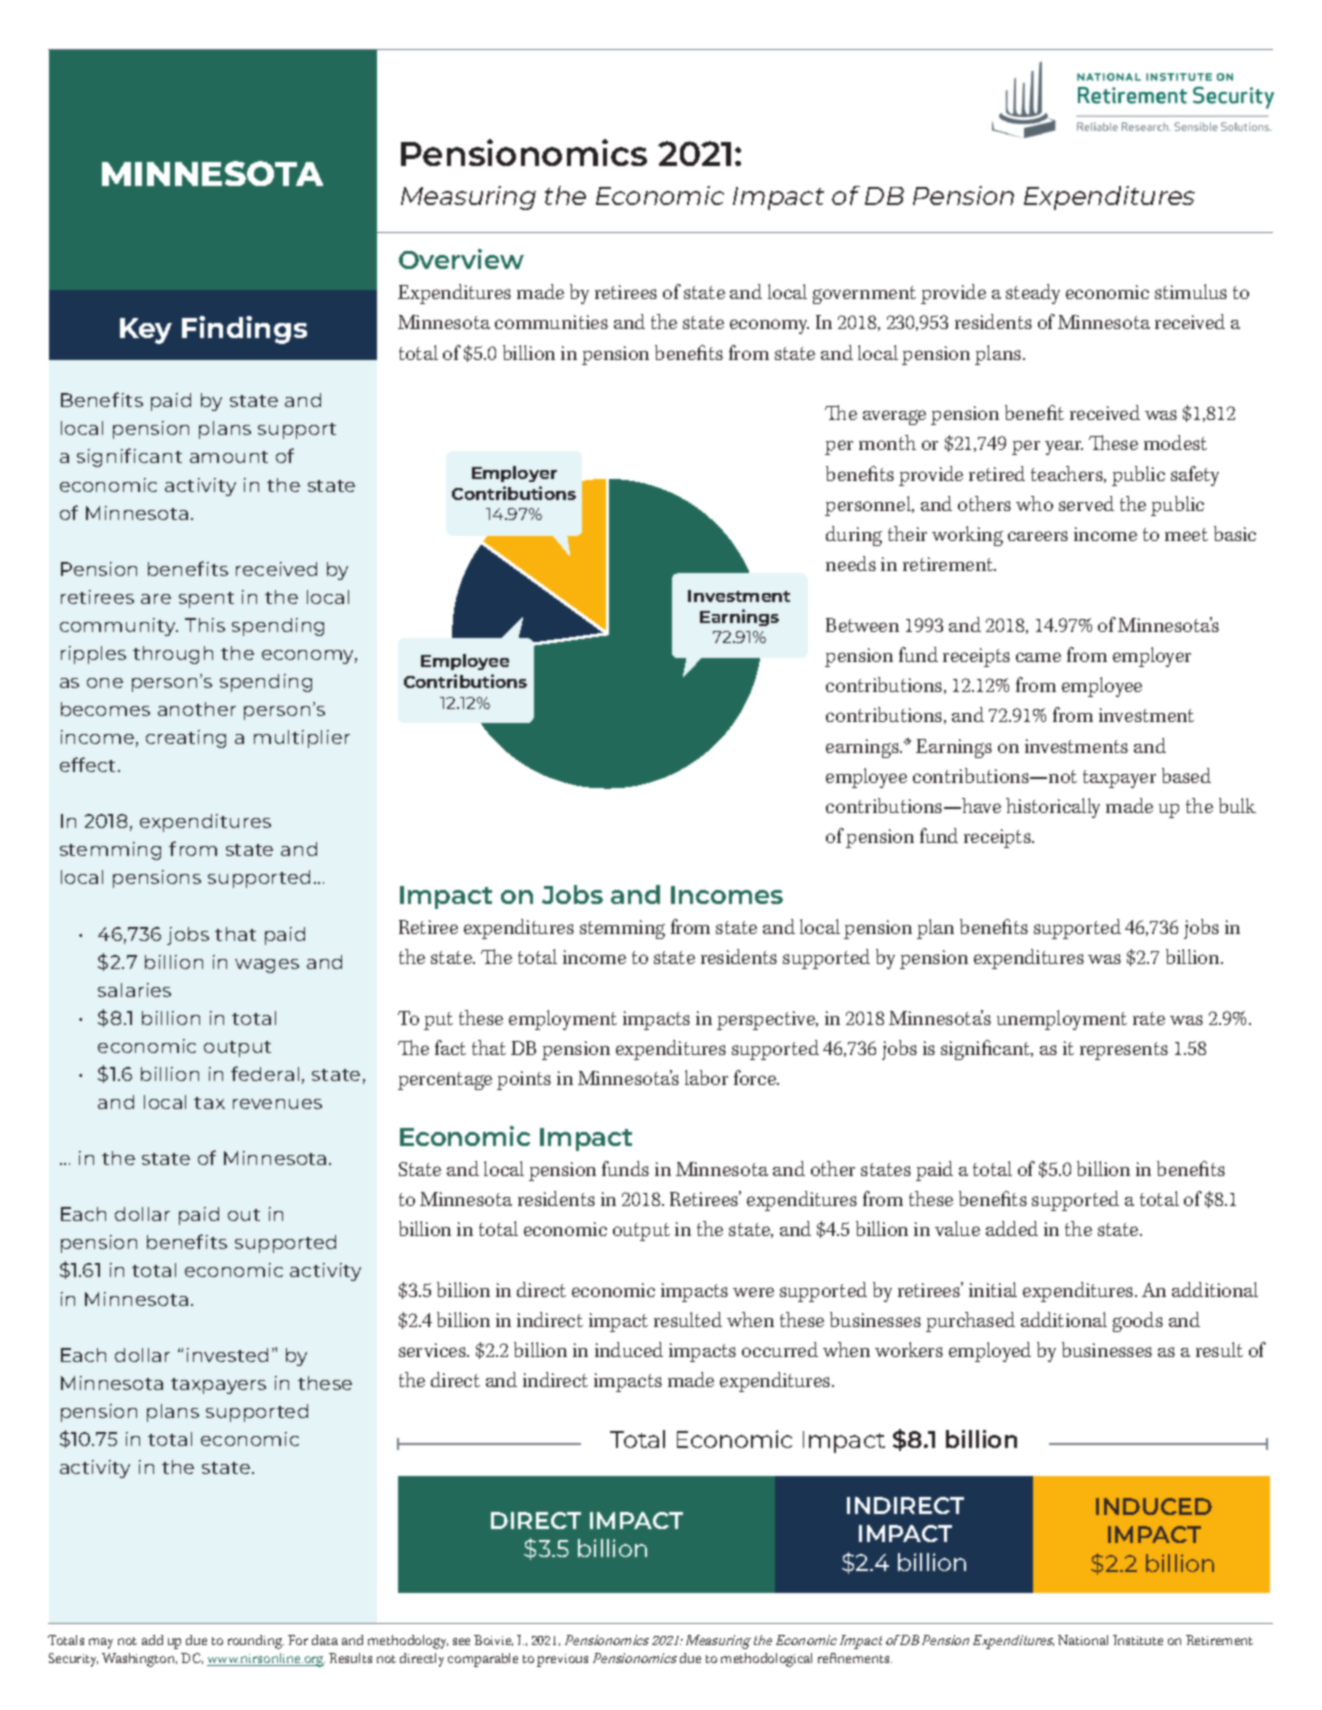  I want to click on National, so click(1083, 1640).
